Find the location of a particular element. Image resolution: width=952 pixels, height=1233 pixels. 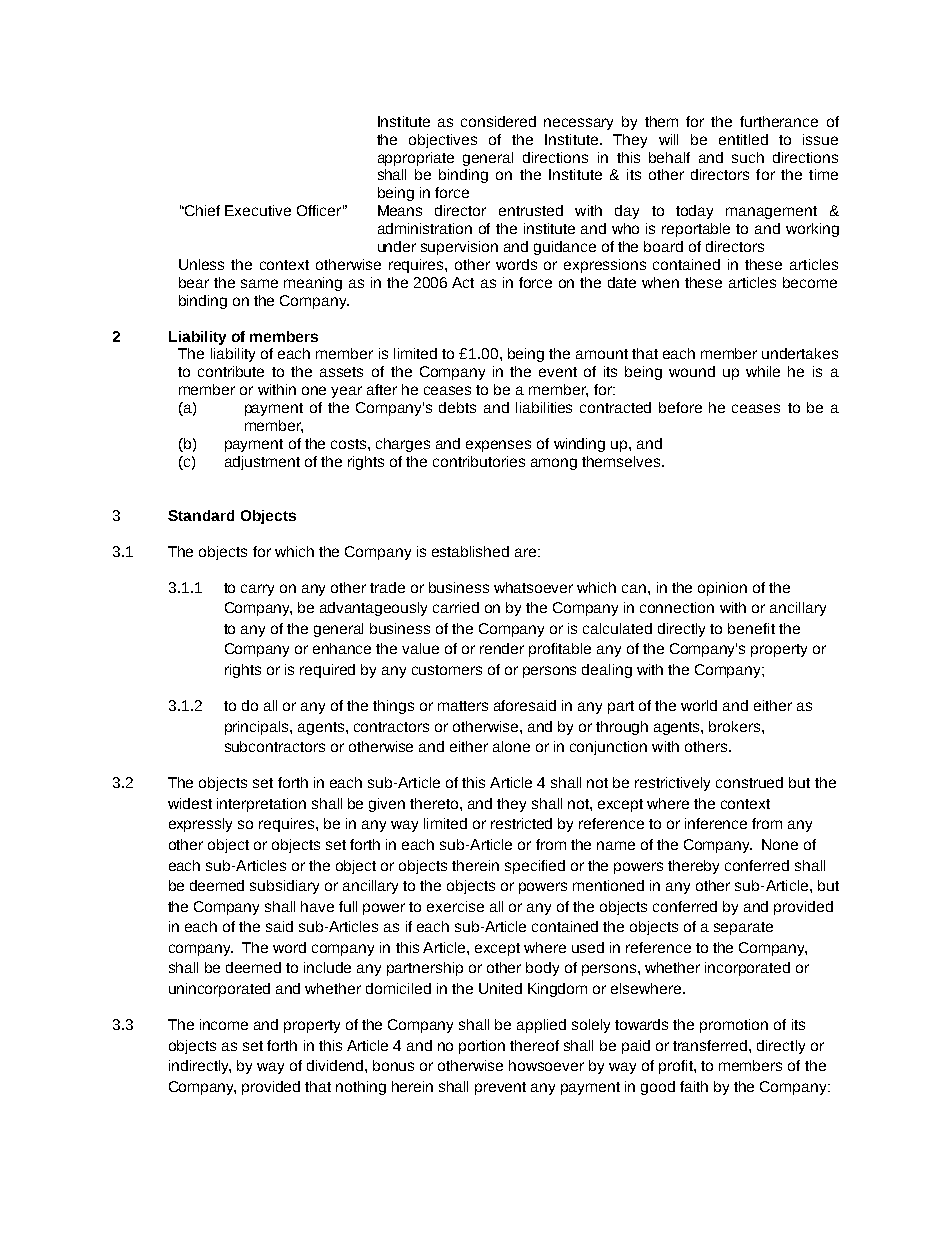

whatsoever is located at coordinates (533, 587).
